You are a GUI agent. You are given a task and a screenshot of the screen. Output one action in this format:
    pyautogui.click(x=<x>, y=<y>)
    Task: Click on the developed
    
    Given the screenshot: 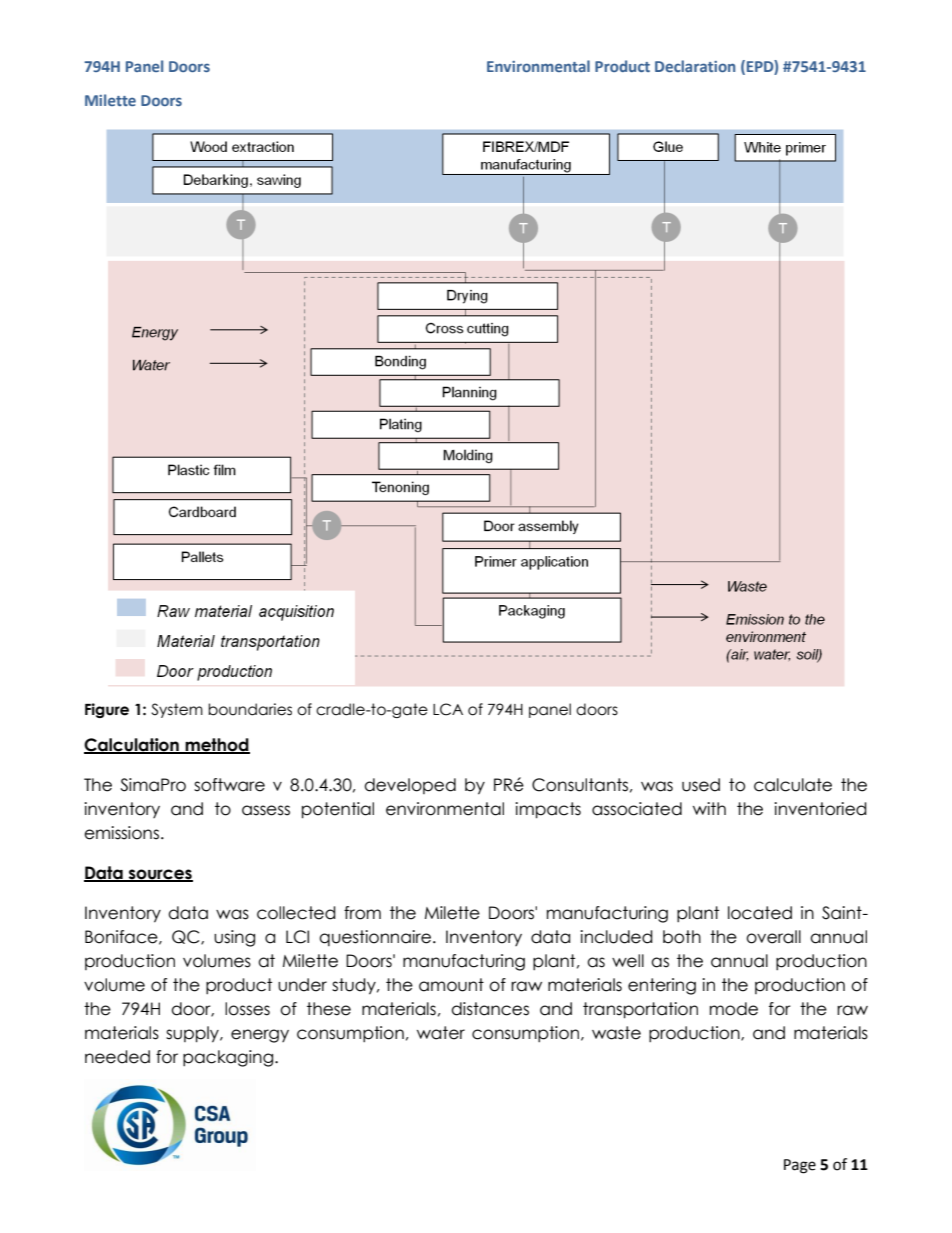 What is the action you would take?
    pyautogui.click(x=410, y=786)
